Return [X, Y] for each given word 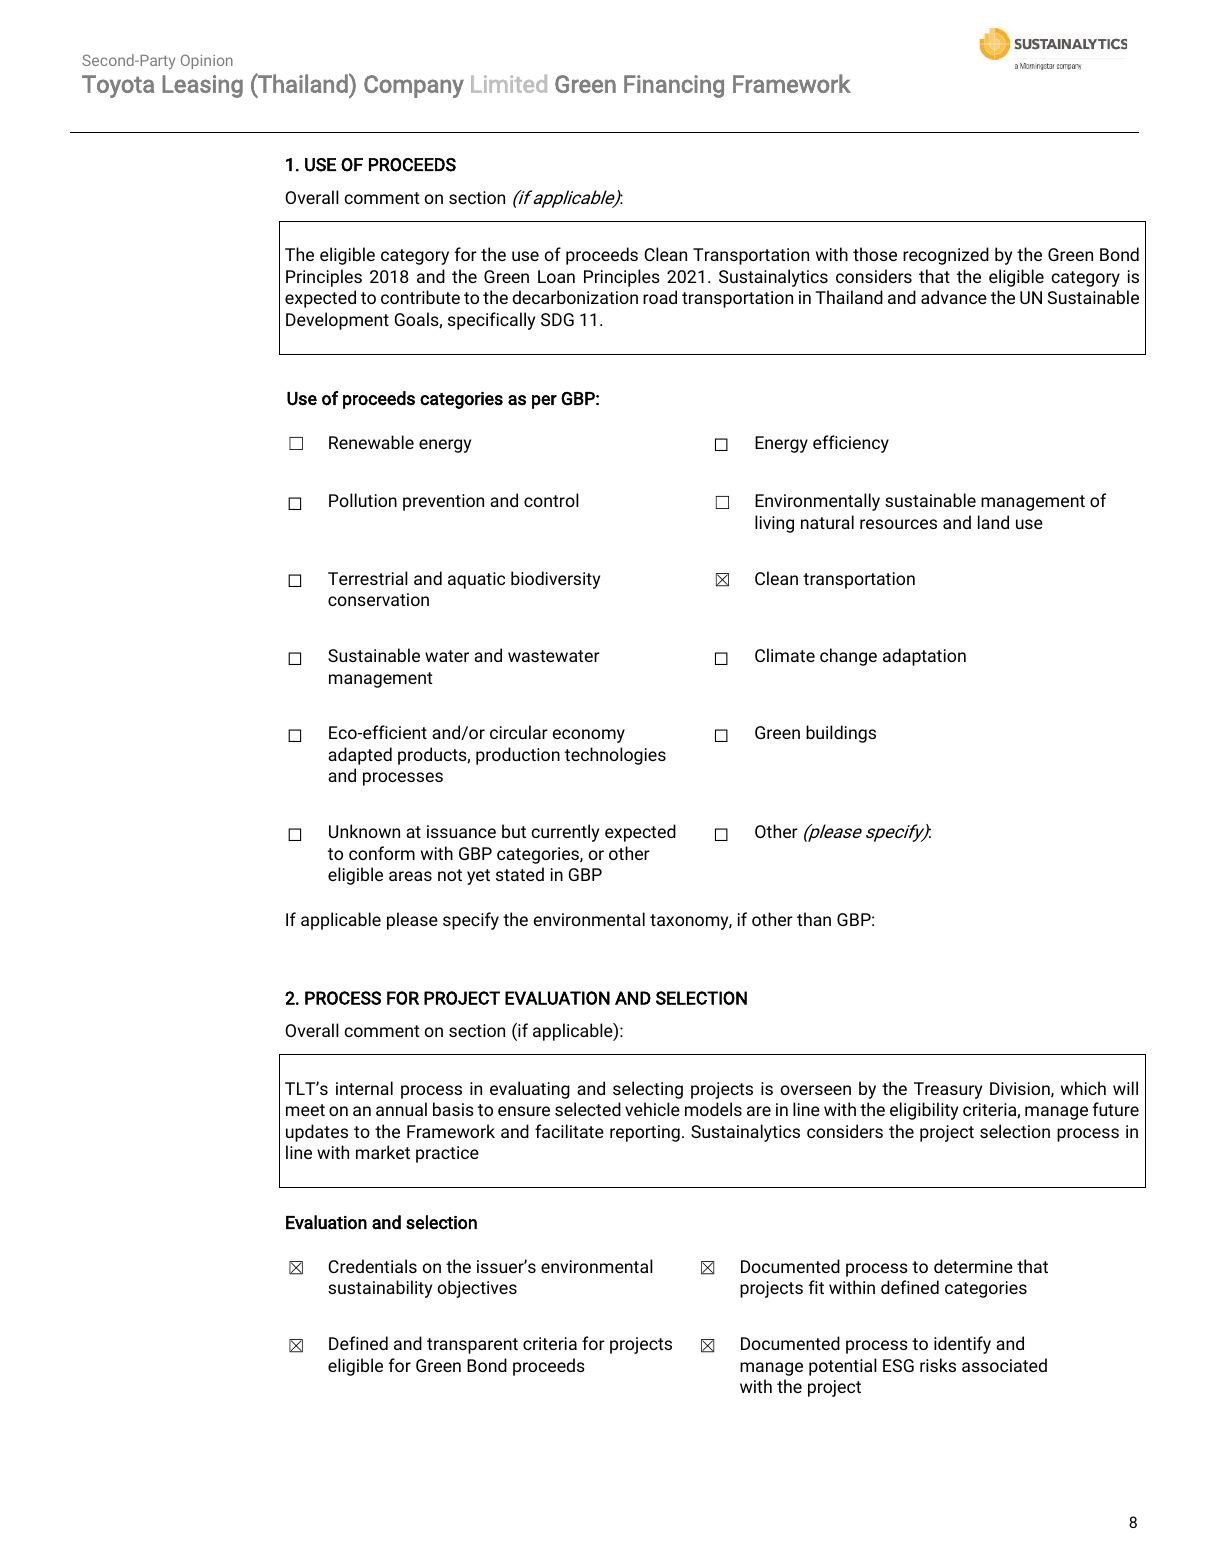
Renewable [371, 442]
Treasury [948, 1090]
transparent [472, 1346]
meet [305, 1110]
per [544, 402]
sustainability [380, 1289]
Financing [674, 86]
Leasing [202, 86]
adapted [360, 756]
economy [588, 736]
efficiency [851, 444]
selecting [648, 1090]
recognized [946, 256]
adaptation [924, 657]
